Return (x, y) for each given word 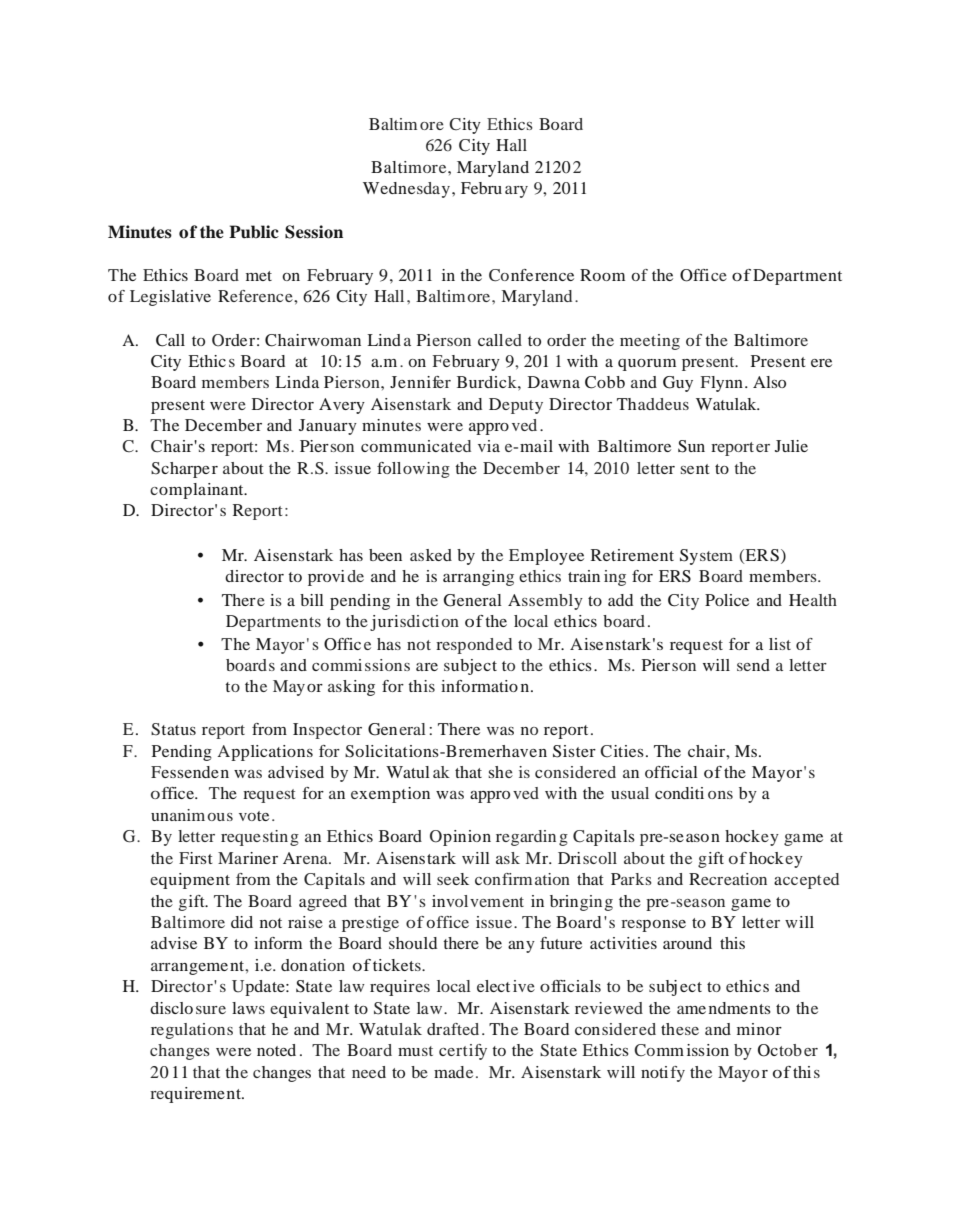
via (489, 446)
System (706, 557)
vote (254, 816)
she (500, 772)
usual (630, 793)
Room (602, 275)
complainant (198, 491)
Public (254, 232)
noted (276, 1050)
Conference (531, 275)
